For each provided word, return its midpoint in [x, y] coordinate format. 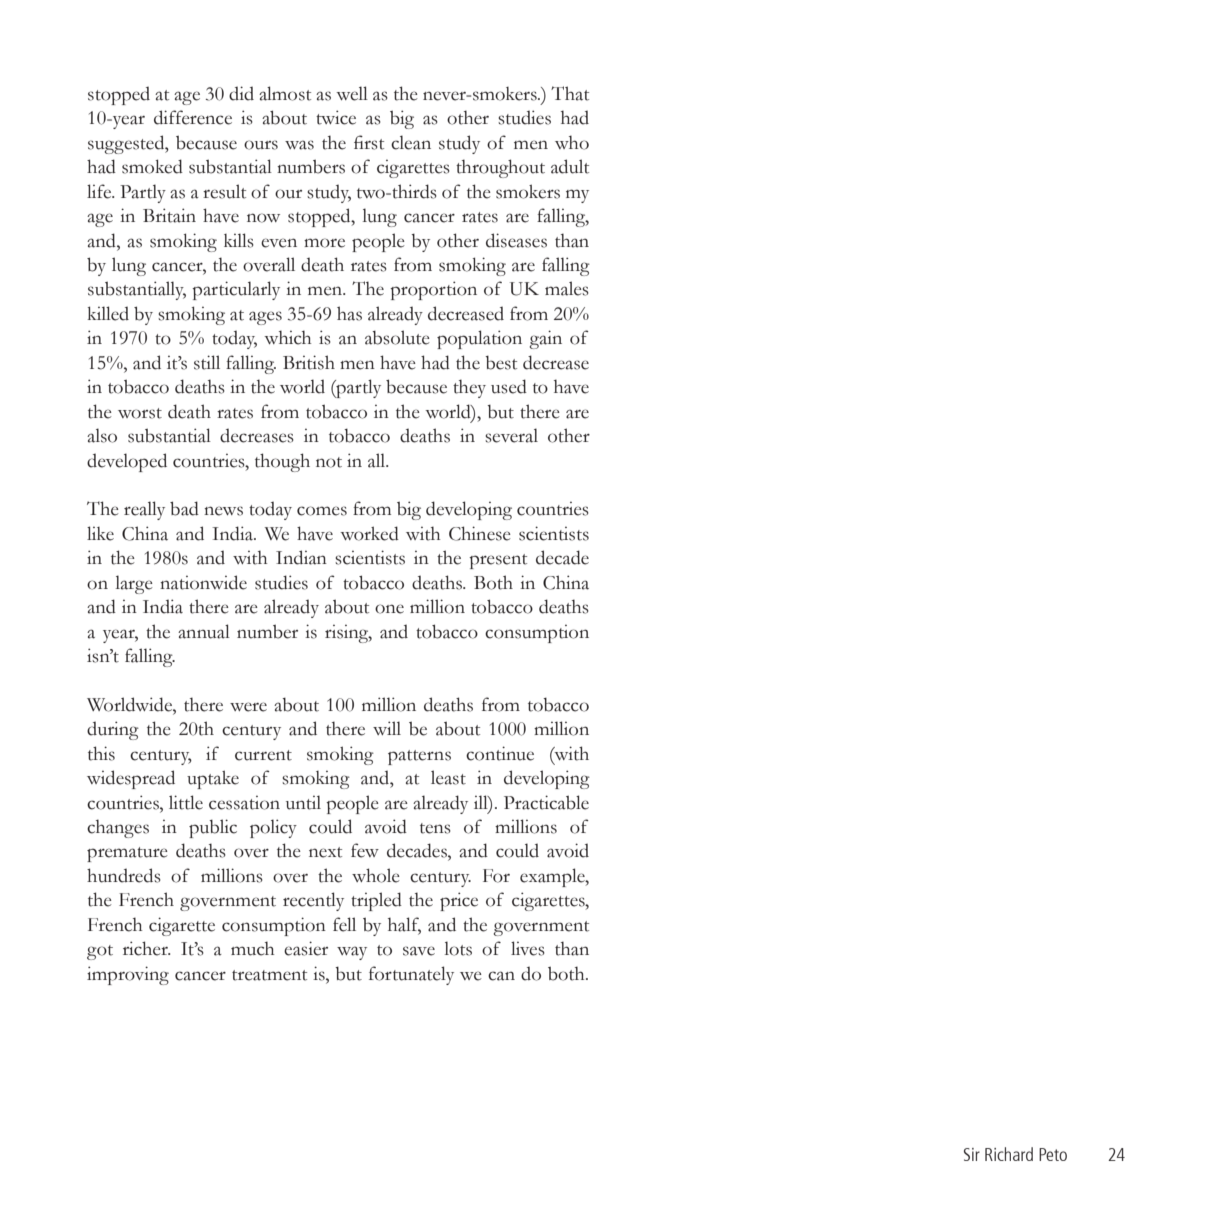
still [207, 362]
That [570, 93]
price [459, 901]
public [213, 828]
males [567, 288]
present [498, 561]
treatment [269, 975]
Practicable [546, 802]
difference [193, 117]
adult [570, 166]
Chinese [480, 533]
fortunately [411, 975]
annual [204, 631]
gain [545, 339]
